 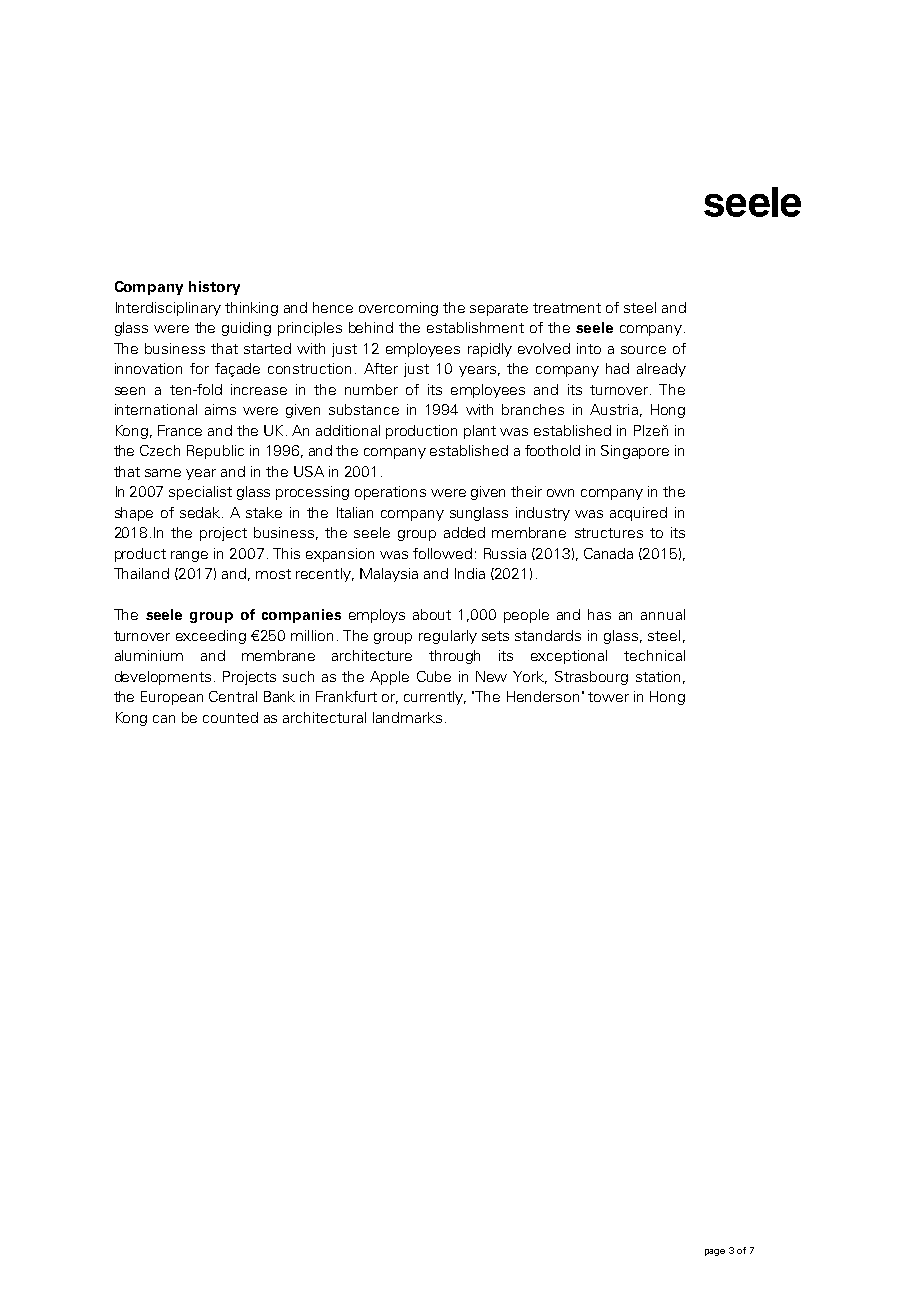 I want to click on overcoming, so click(x=398, y=309).
